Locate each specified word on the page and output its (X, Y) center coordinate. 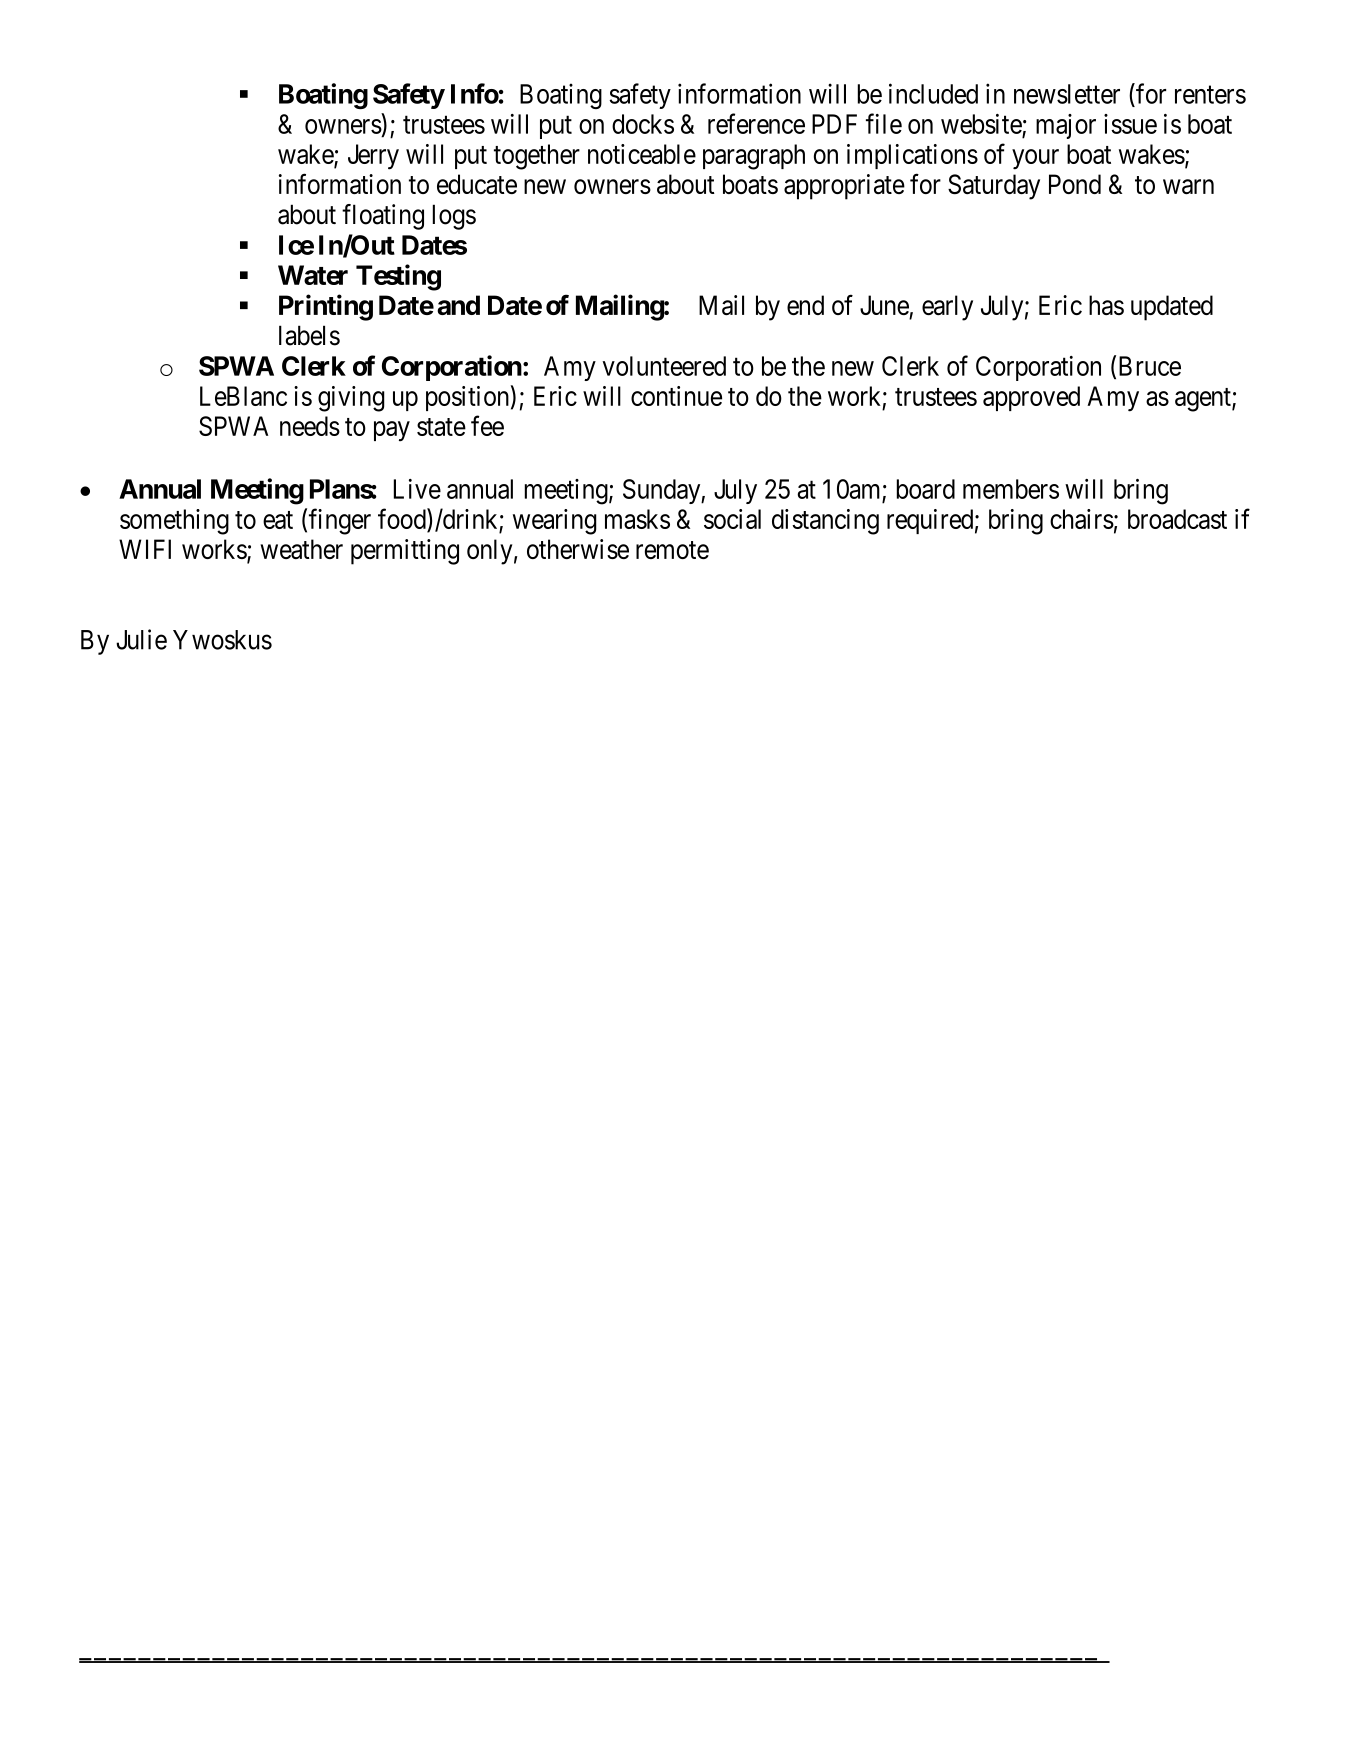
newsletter (1067, 94)
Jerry (373, 157)
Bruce (1150, 366)
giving (351, 399)
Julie (141, 639)
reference (756, 123)
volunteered (664, 366)
